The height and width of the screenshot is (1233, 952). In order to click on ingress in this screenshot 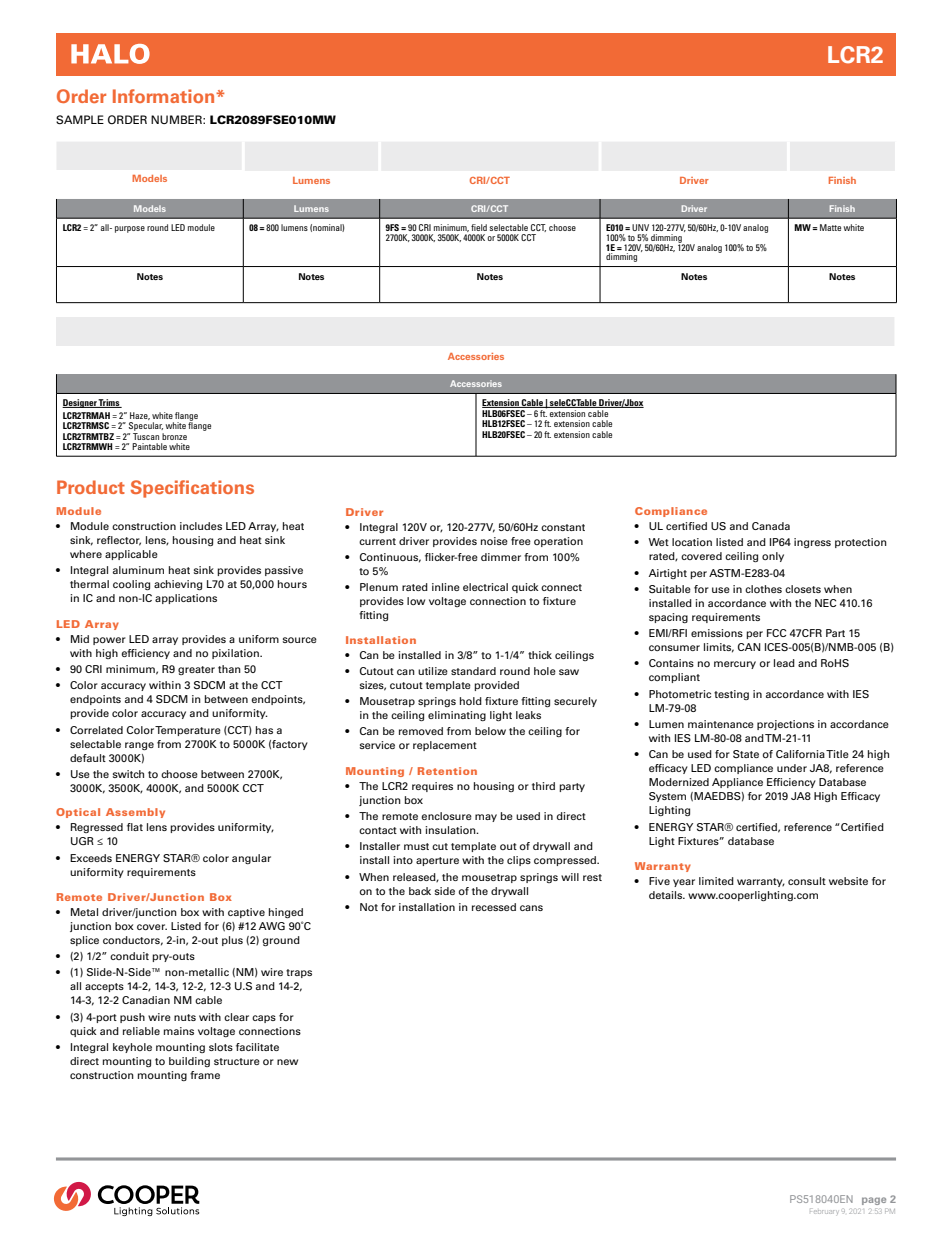, I will do `click(812, 543)`.
